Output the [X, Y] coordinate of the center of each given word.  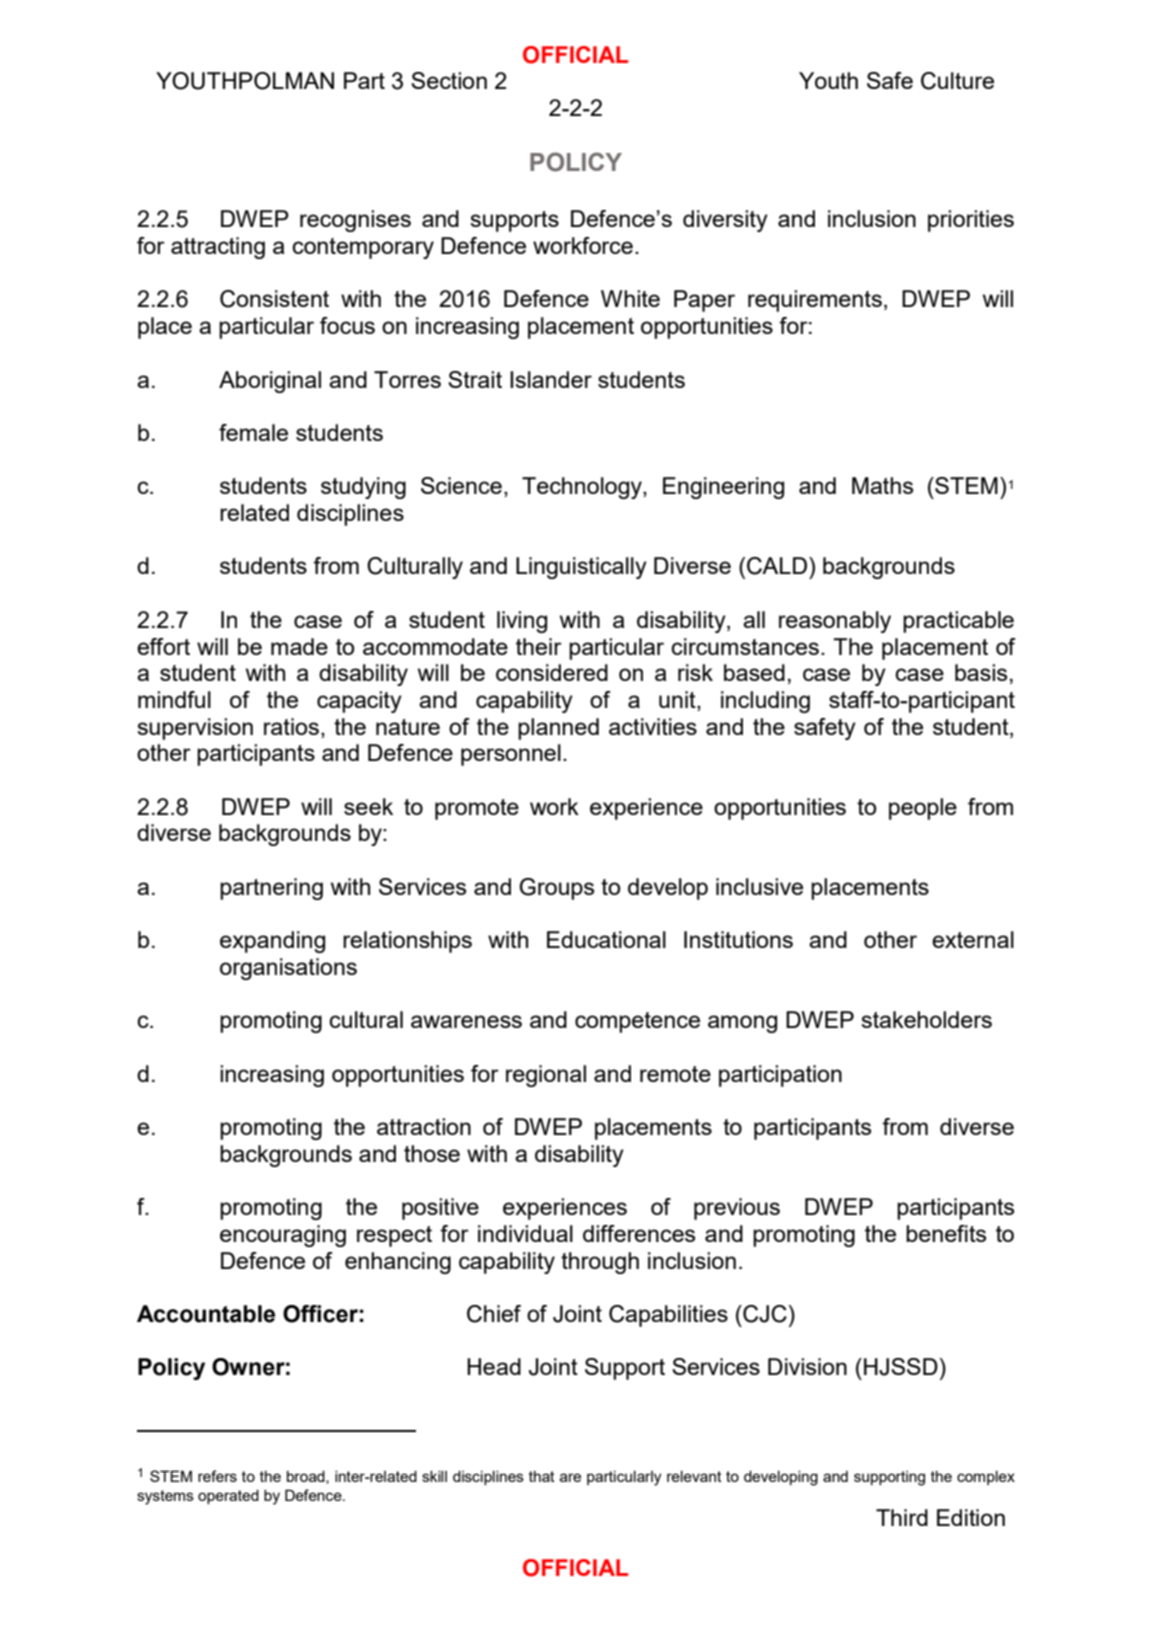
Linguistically [581, 568]
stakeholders [926, 1019]
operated [228, 1497]
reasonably [835, 622]
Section [449, 80]
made [299, 646]
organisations [288, 969]
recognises [355, 221]
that [542, 1476]
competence [637, 1022]
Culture [957, 81]
